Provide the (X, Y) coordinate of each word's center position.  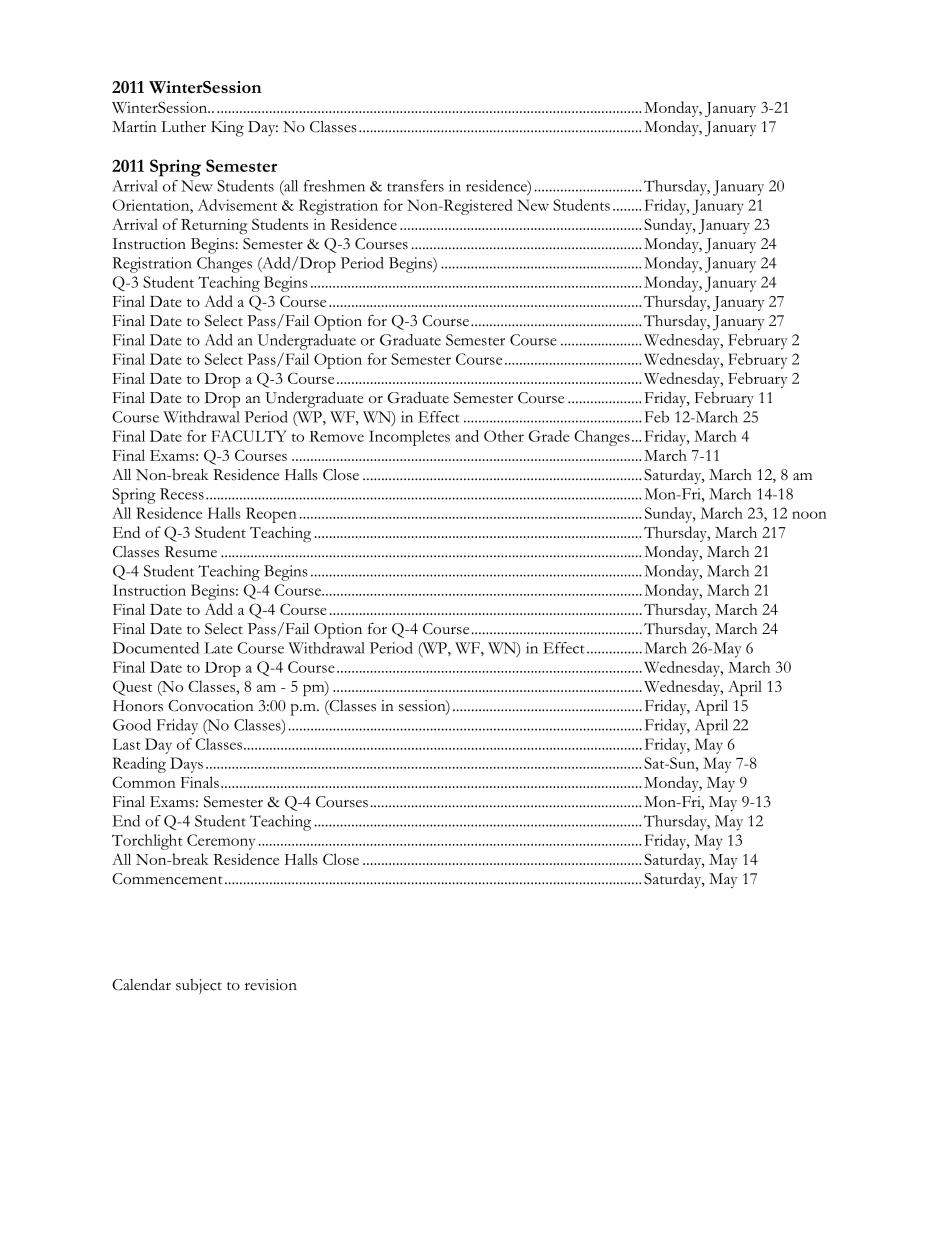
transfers (415, 186)
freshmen (334, 186)
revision (271, 985)
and (467, 436)
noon (809, 515)
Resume (191, 552)
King (227, 129)
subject (199, 986)
